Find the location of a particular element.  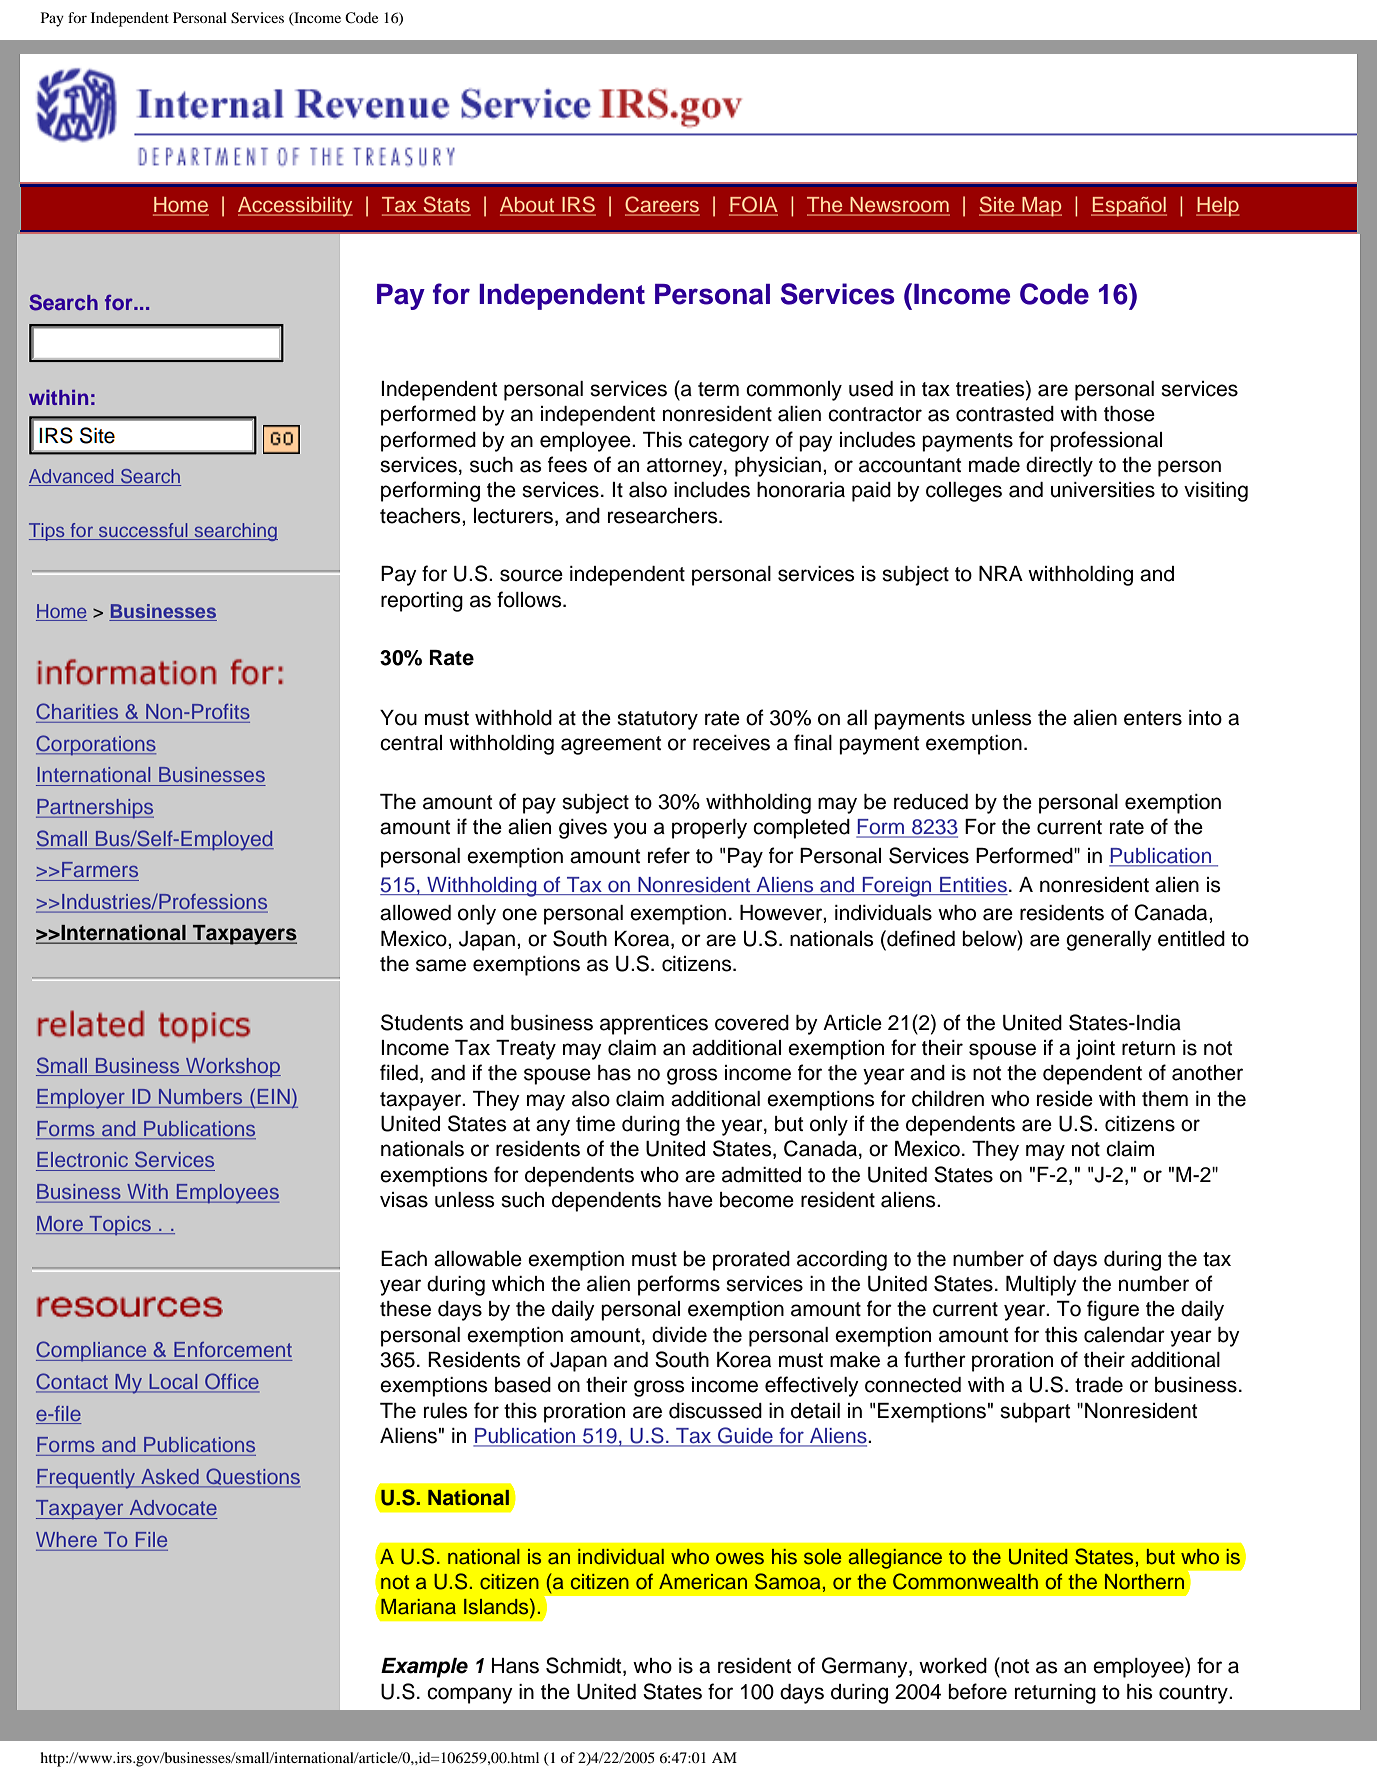

apprentices is located at coordinates (654, 1025).
